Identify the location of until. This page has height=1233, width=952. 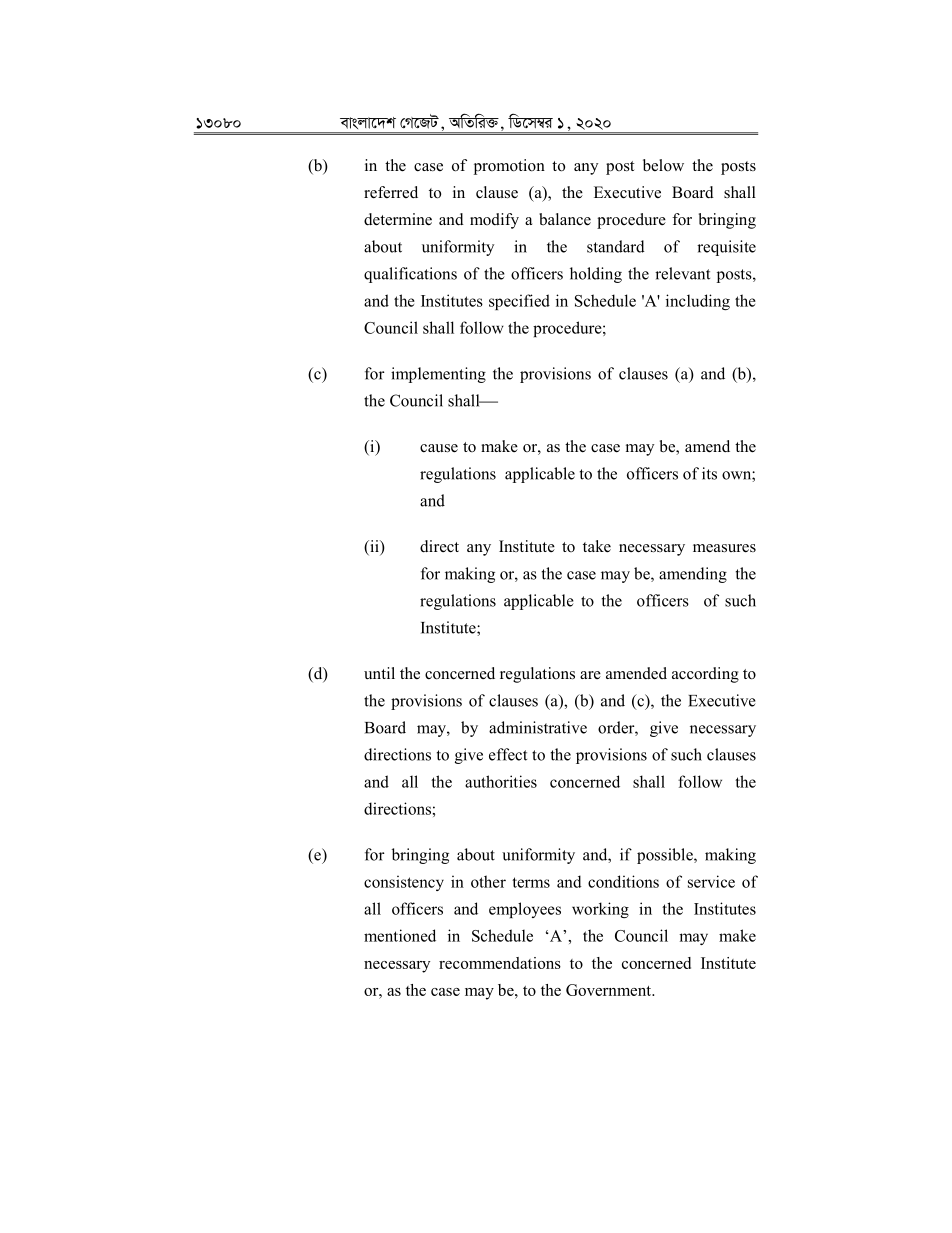
(379, 673).
